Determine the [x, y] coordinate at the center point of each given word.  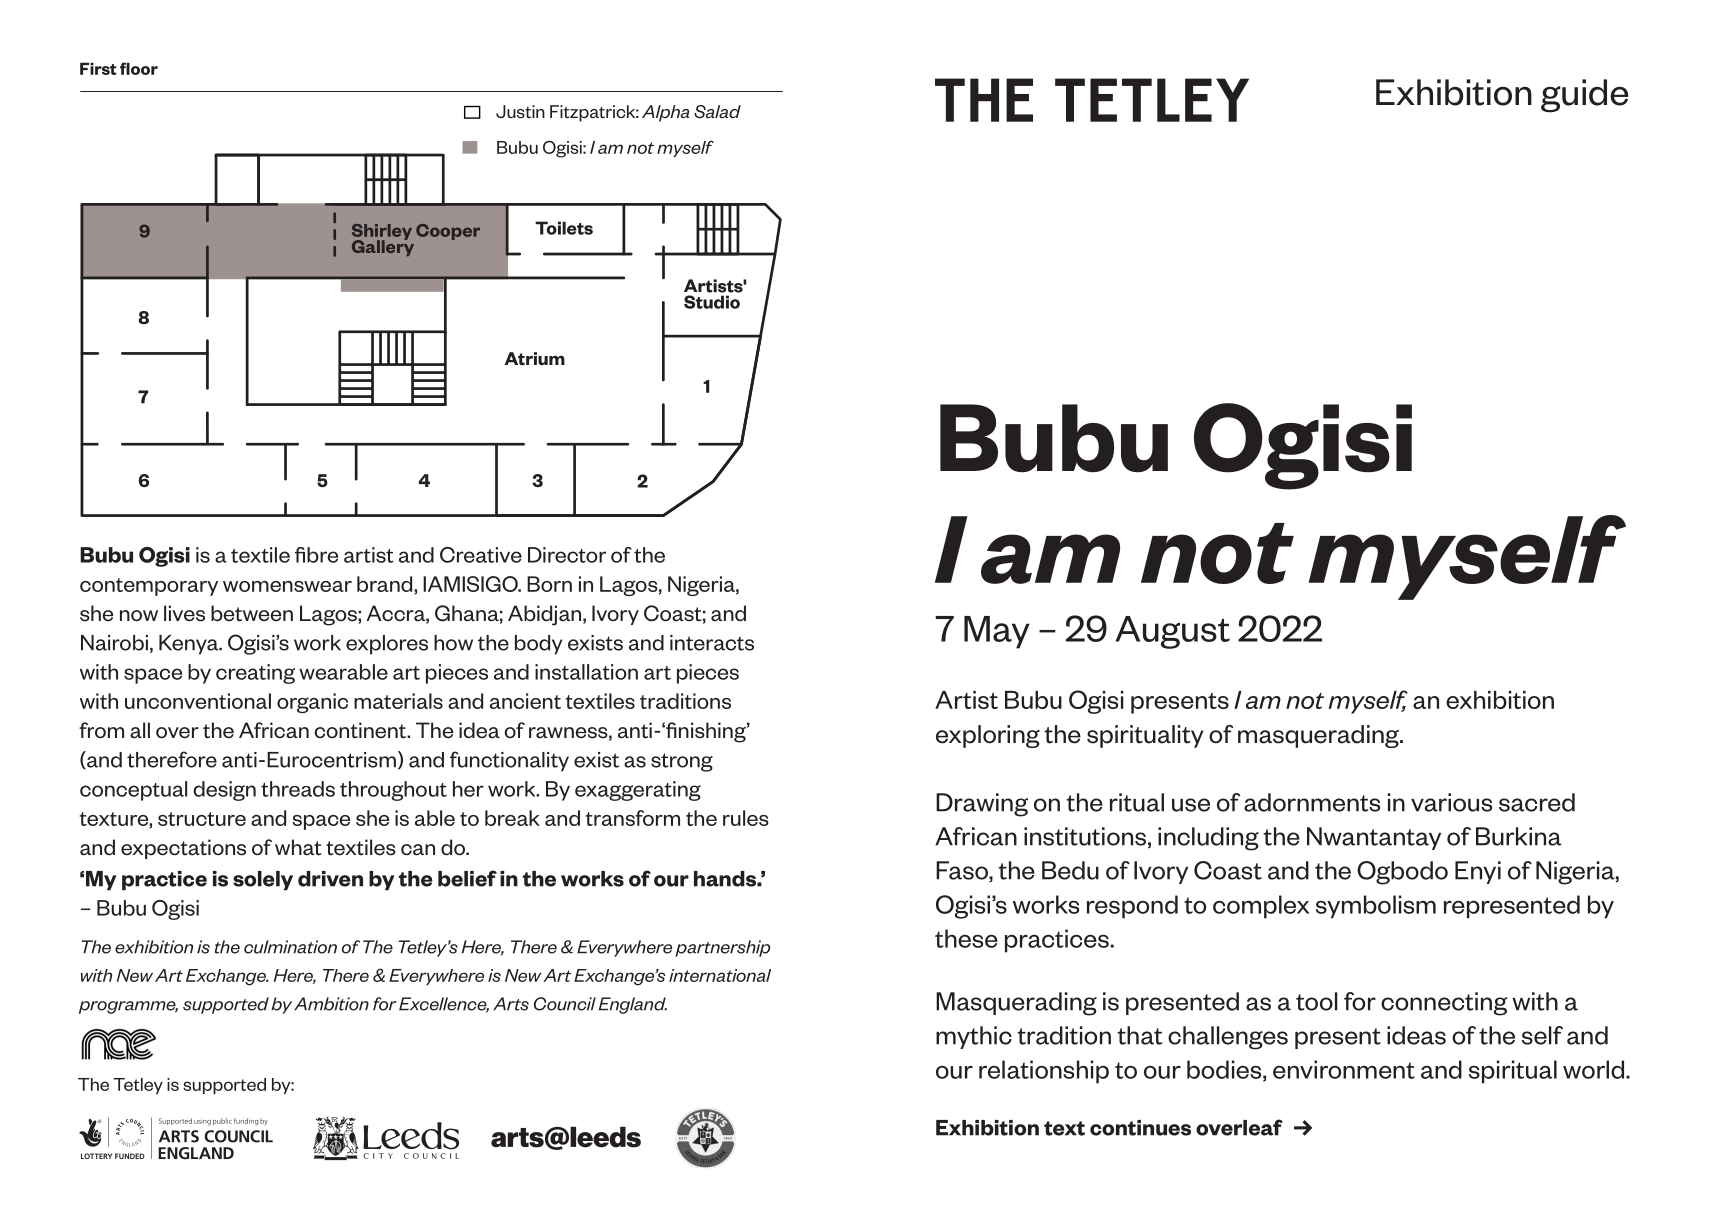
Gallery [383, 246]
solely [263, 880]
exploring [988, 736]
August [1173, 632]
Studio [712, 302]
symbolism [1376, 907]
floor [139, 68]
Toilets [564, 228]
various [1451, 802]
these [966, 938]
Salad [717, 111]
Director [567, 555]
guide [1584, 96]
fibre [316, 555]
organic [312, 703]
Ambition [331, 1004]
